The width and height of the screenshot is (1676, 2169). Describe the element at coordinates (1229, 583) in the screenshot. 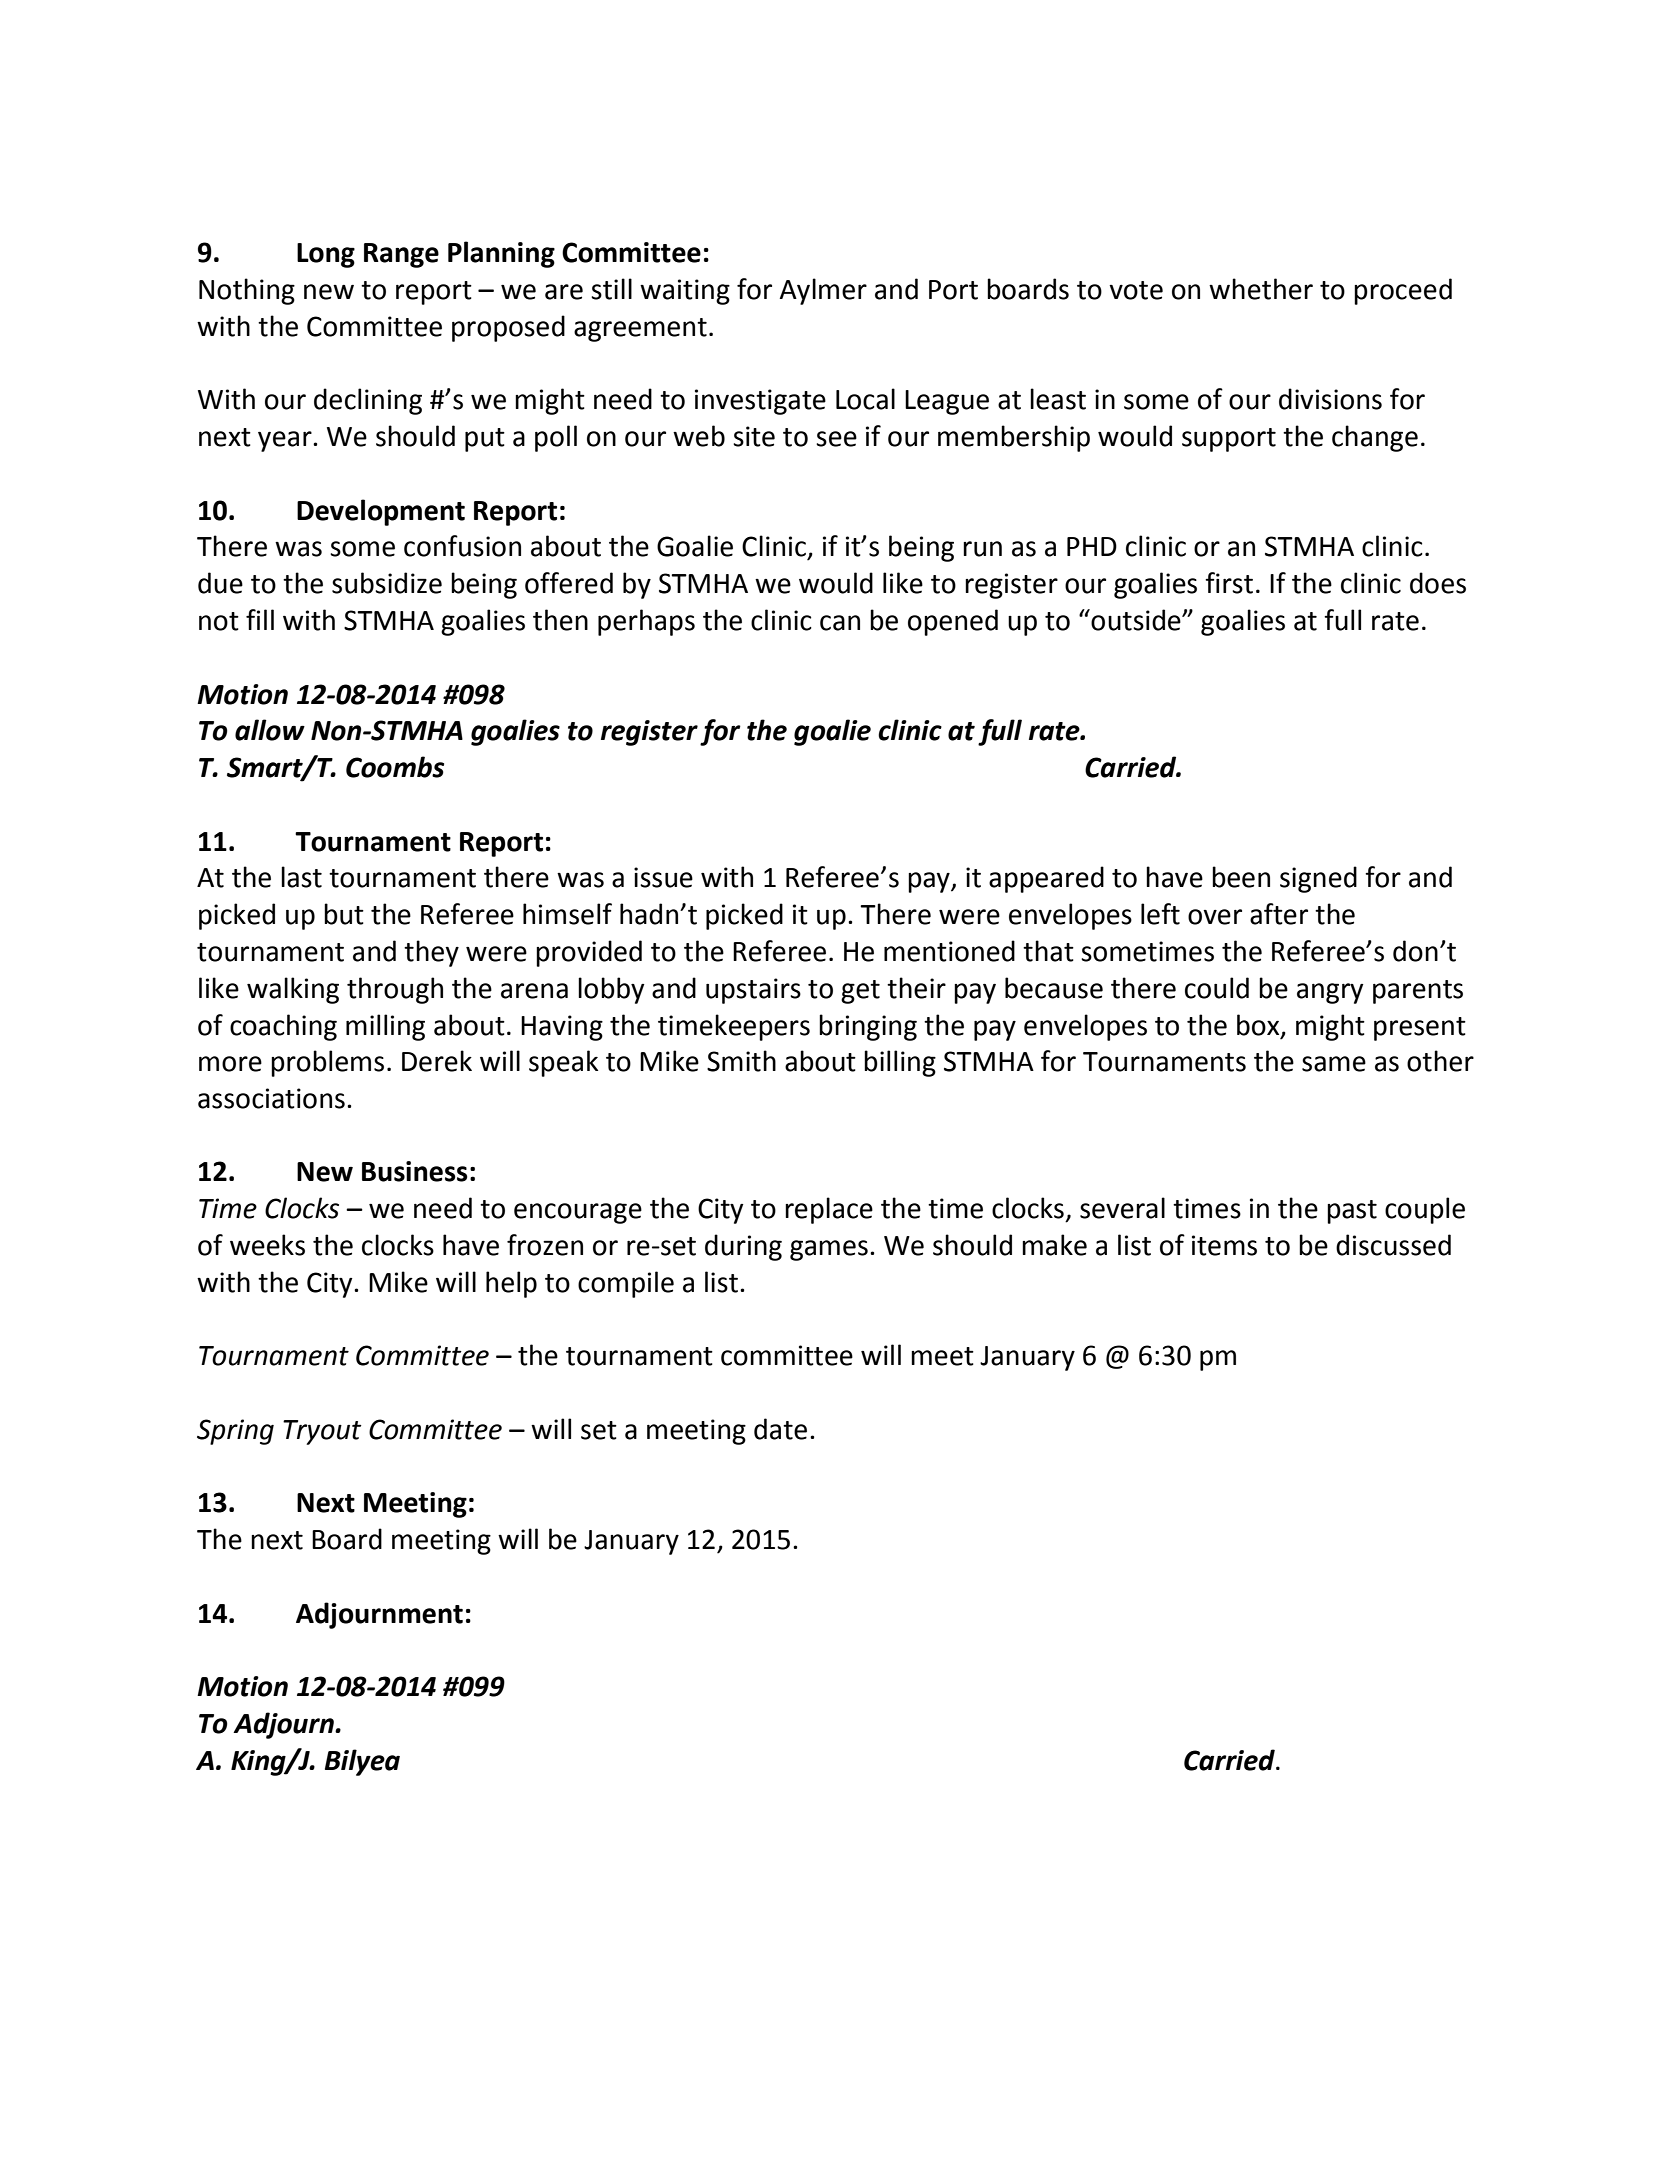

I see `first` at that location.
